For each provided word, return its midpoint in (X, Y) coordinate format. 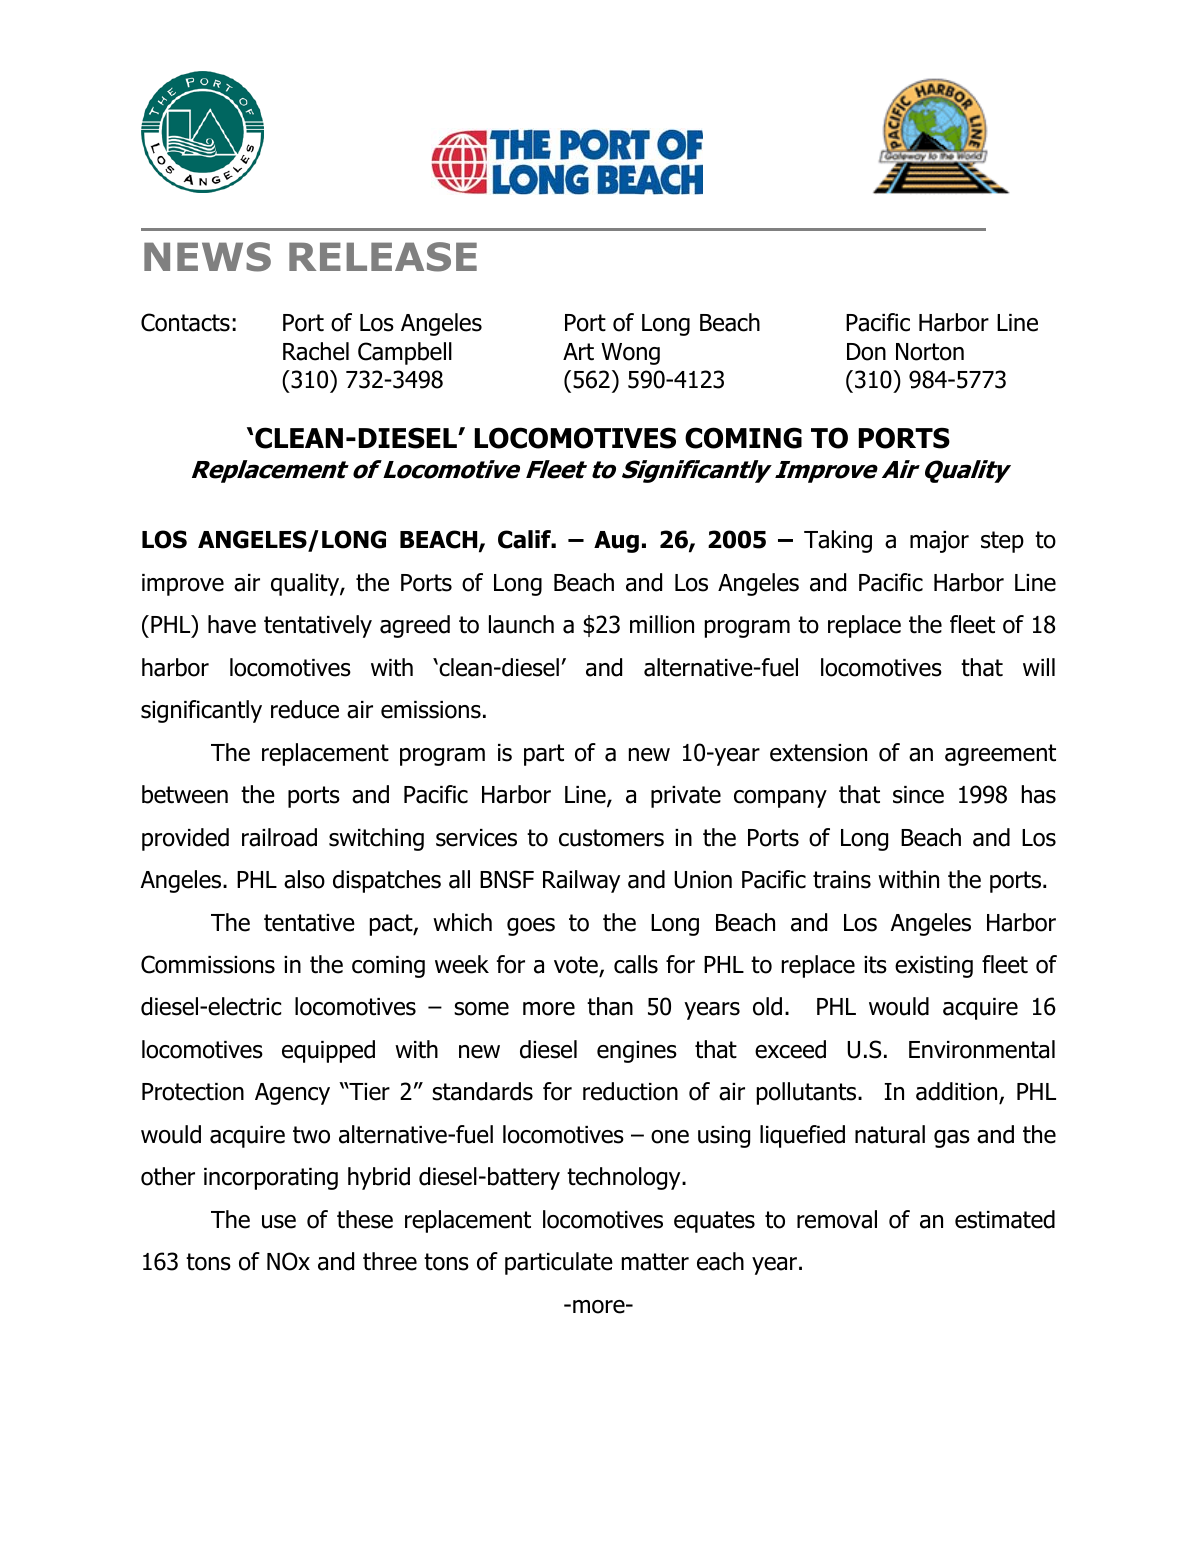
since (918, 795)
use (279, 1222)
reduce (305, 709)
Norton (930, 352)
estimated (1005, 1219)
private (686, 797)
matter (655, 1262)
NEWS (207, 257)
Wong (630, 354)
